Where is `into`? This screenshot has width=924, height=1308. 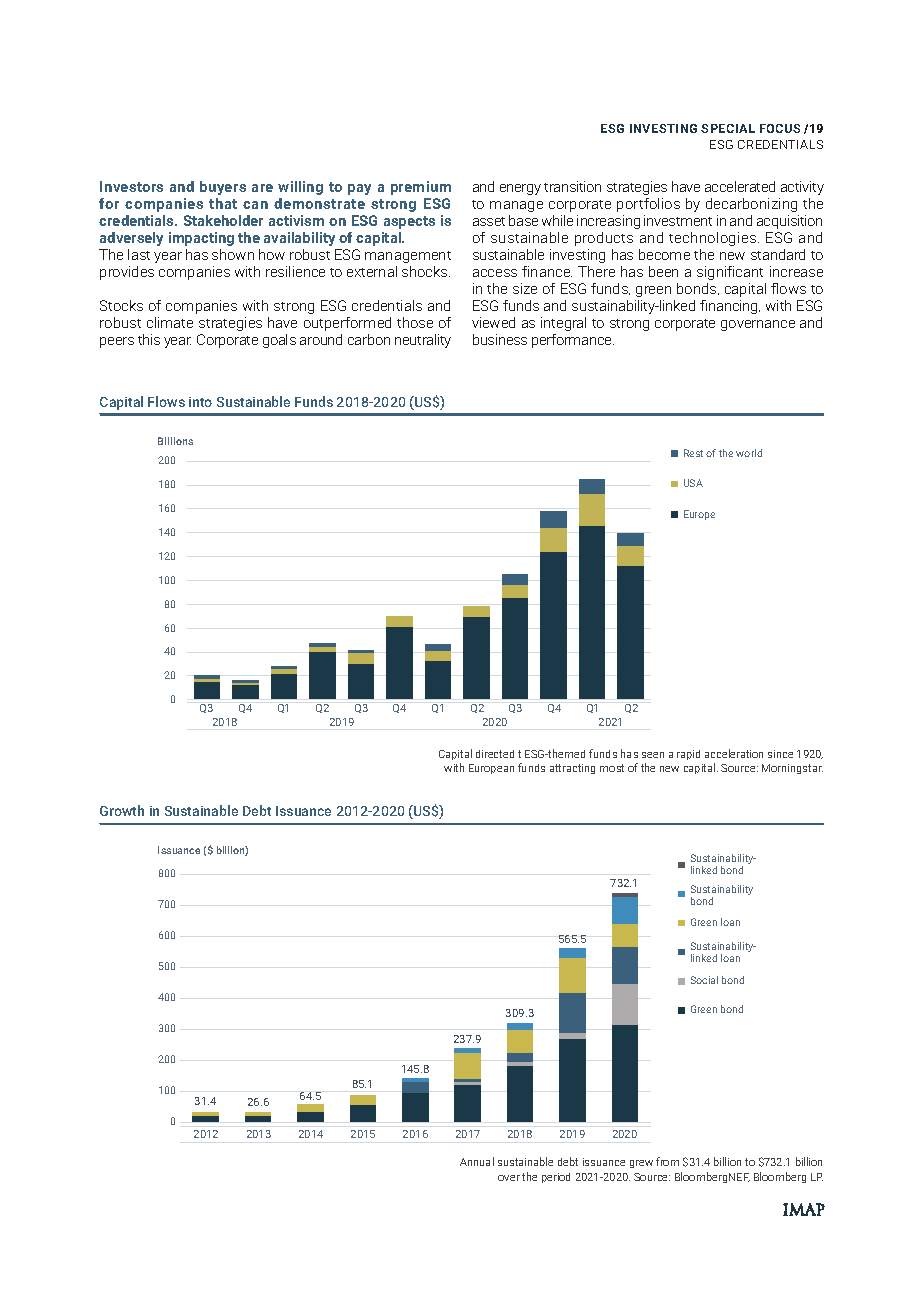
into is located at coordinates (200, 402).
